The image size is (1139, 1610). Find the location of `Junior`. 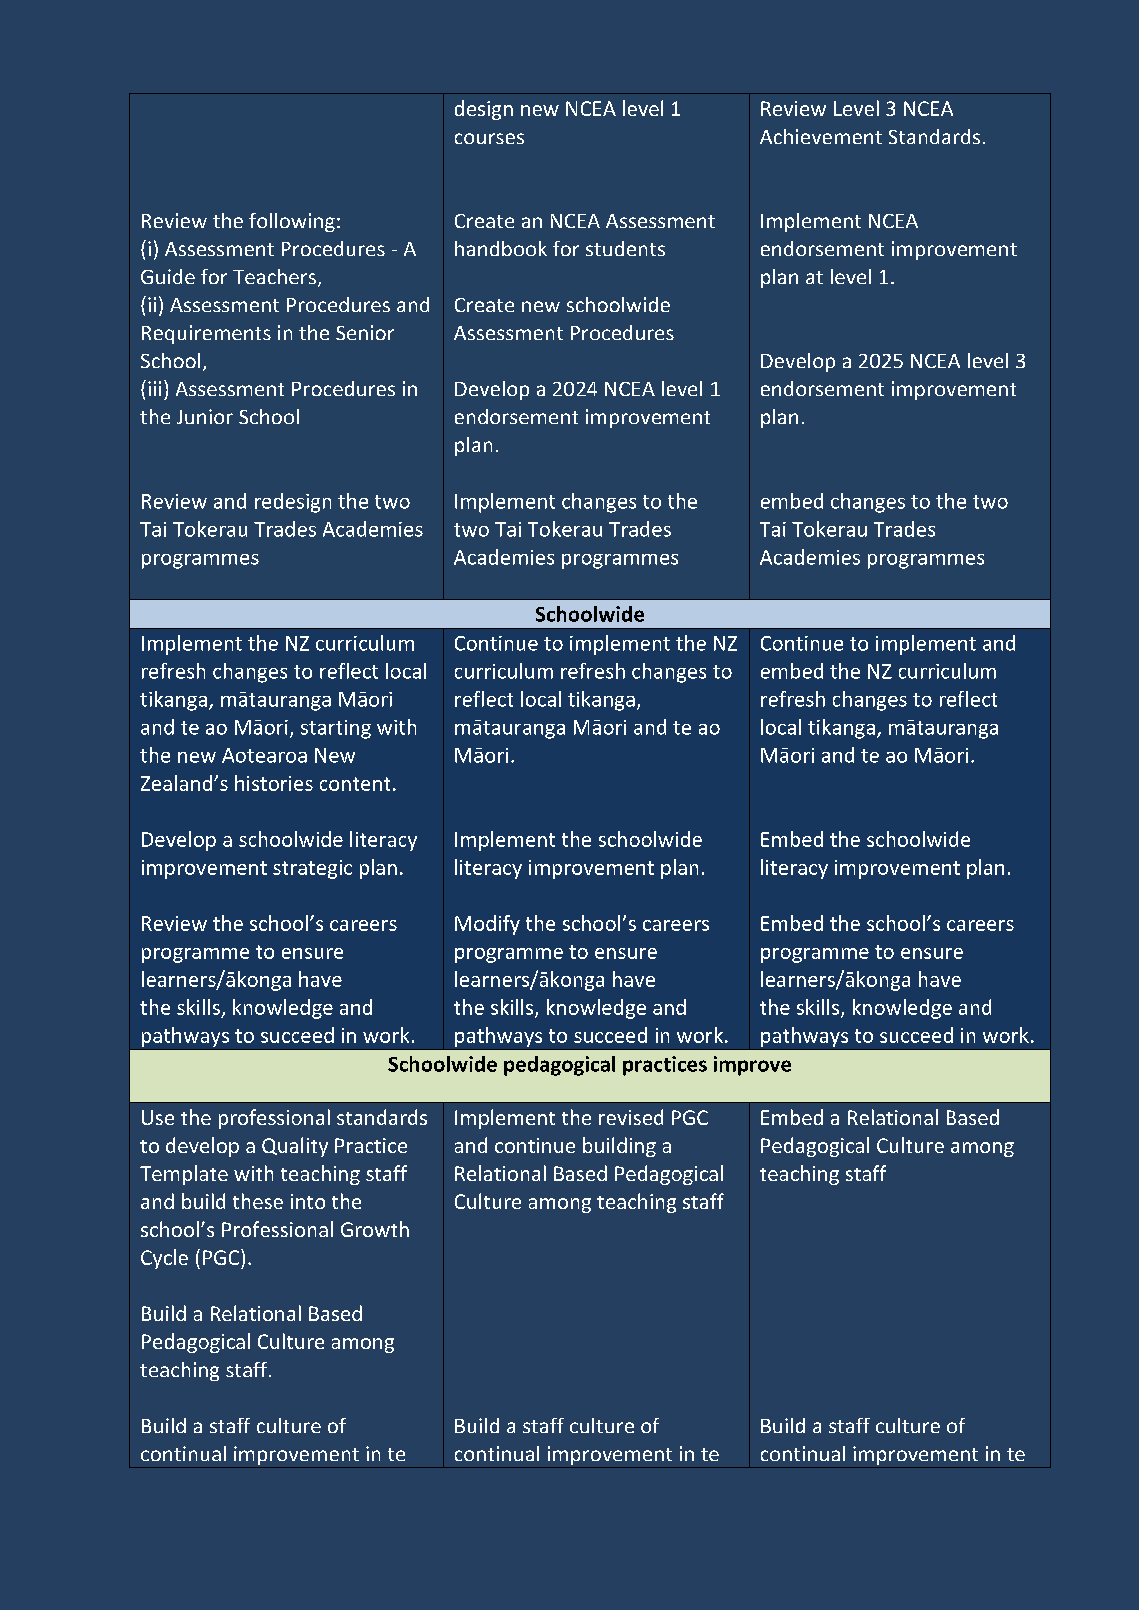

Junior is located at coordinates (205, 416).
